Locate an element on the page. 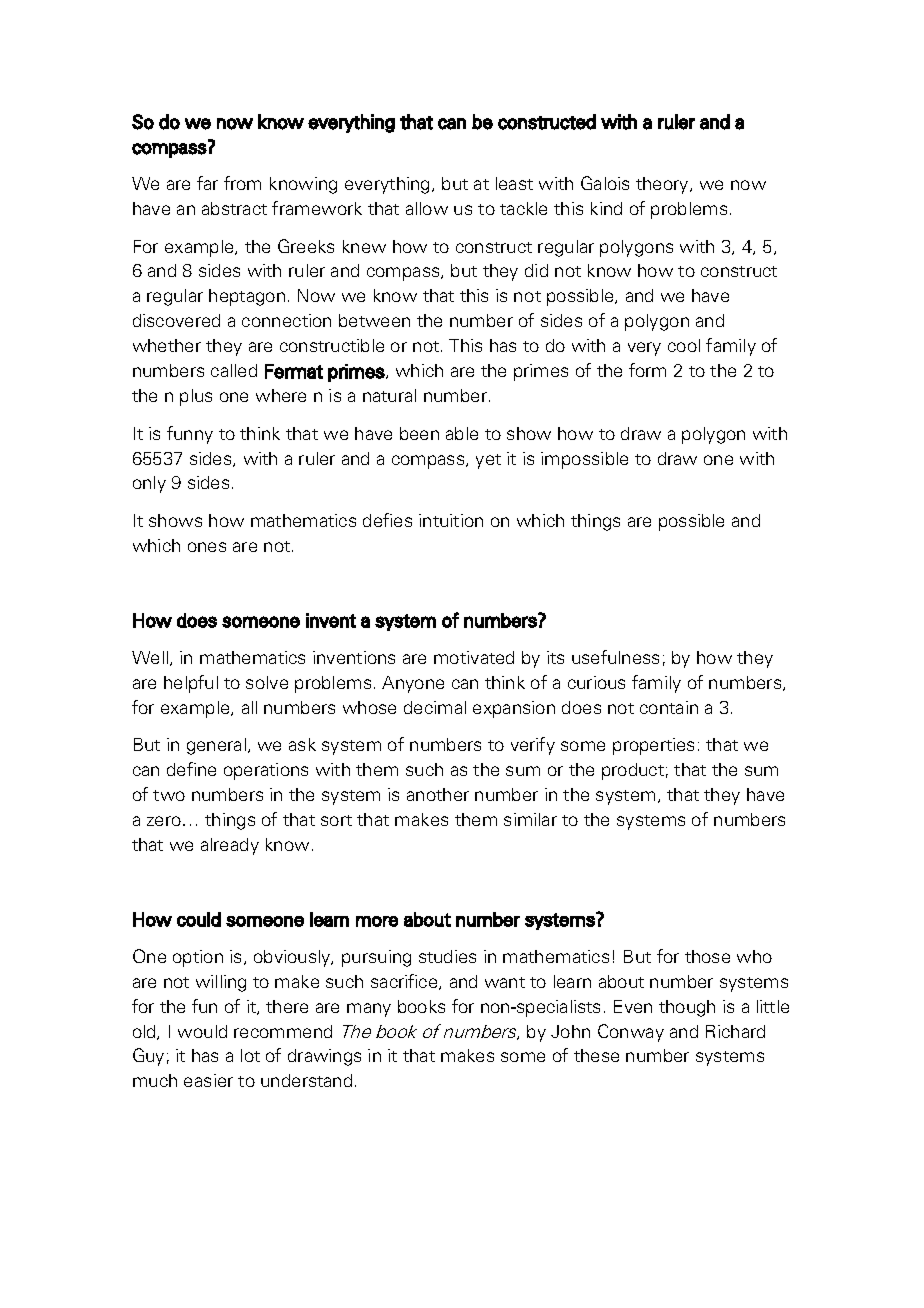 Image resolution: width=924 pixels, height=1308 pixels. only is located at coordinates (149, 484).
